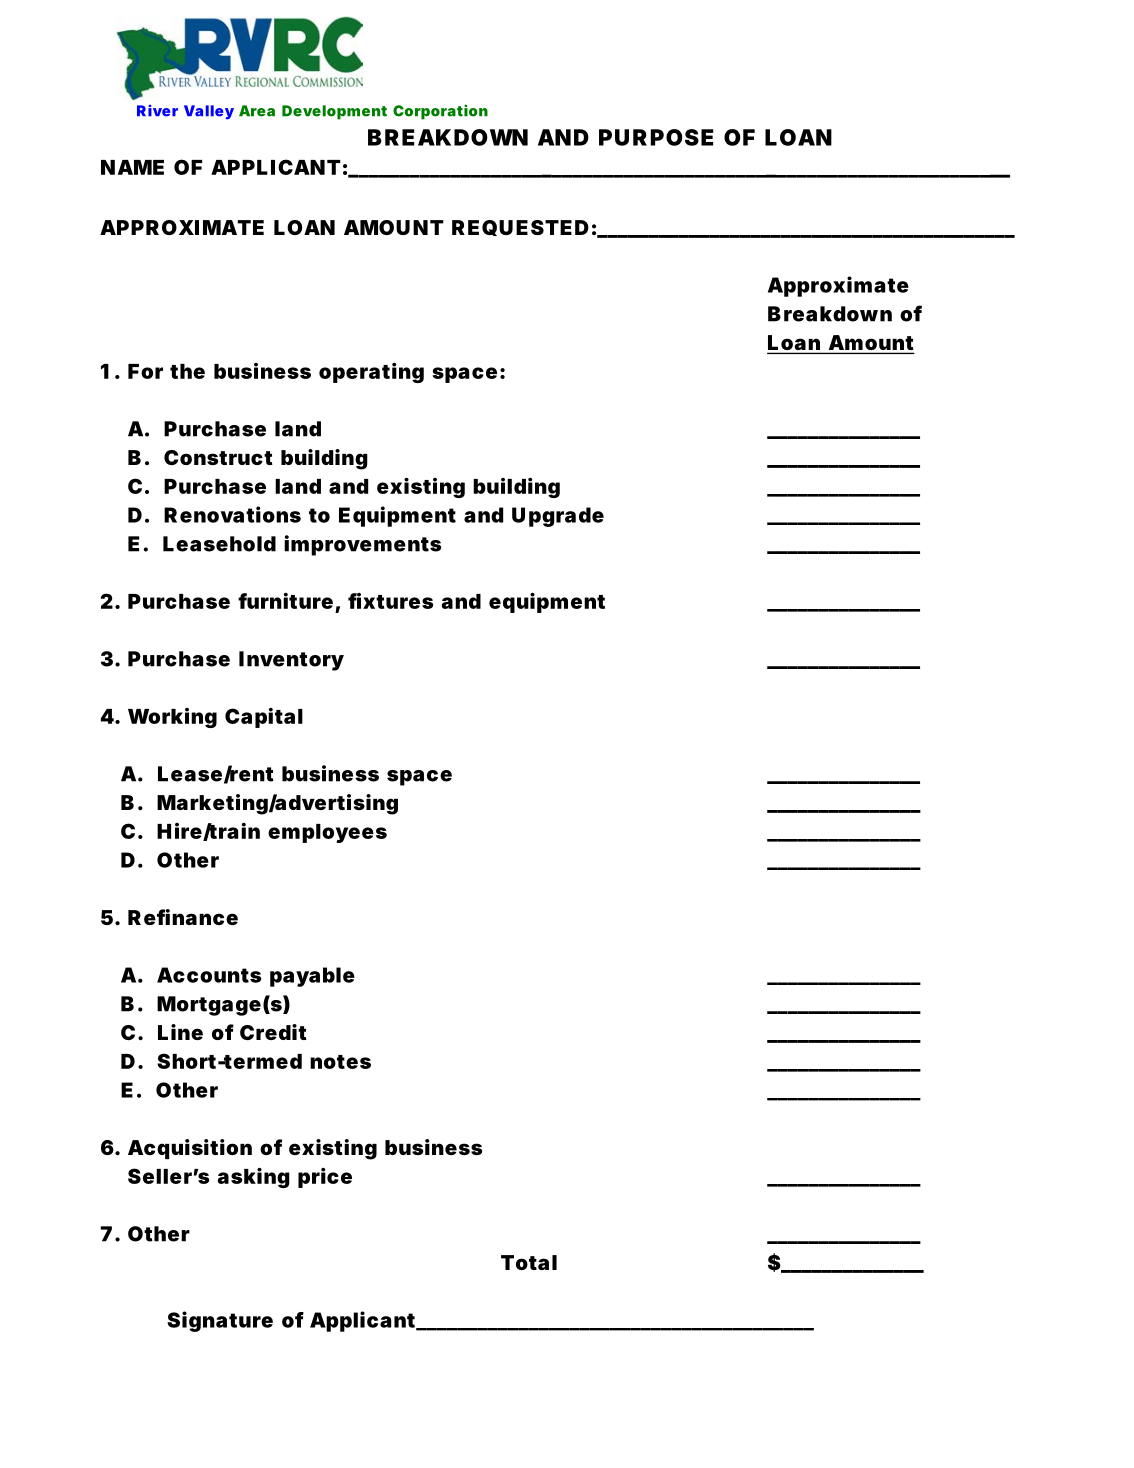  Describe the element at coordinates (220, 1321) in the screenshot. I see `Signature` at that location.
